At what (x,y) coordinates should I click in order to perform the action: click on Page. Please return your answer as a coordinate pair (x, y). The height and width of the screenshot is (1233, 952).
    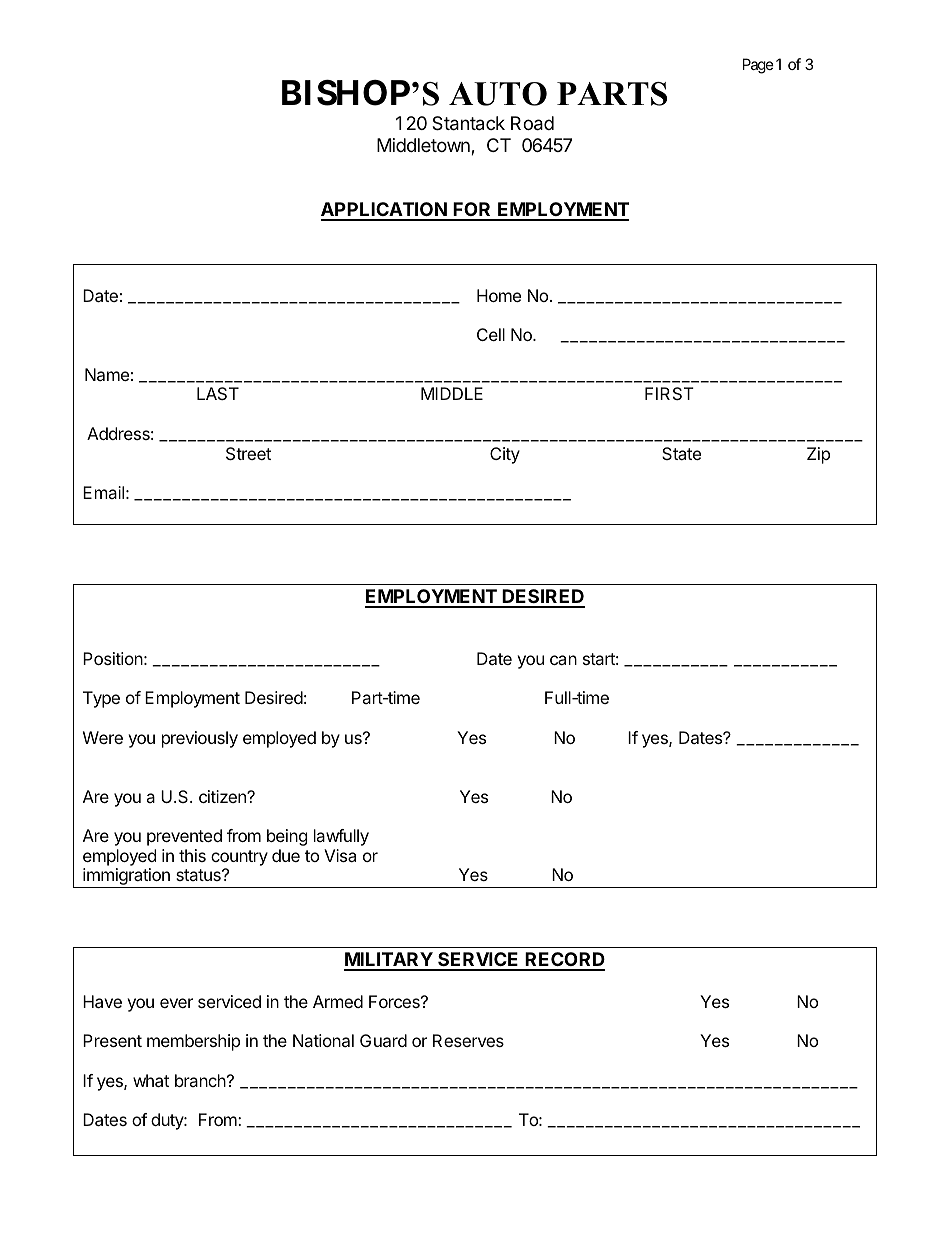
    Looking at the image, I should click on (758, 66).
